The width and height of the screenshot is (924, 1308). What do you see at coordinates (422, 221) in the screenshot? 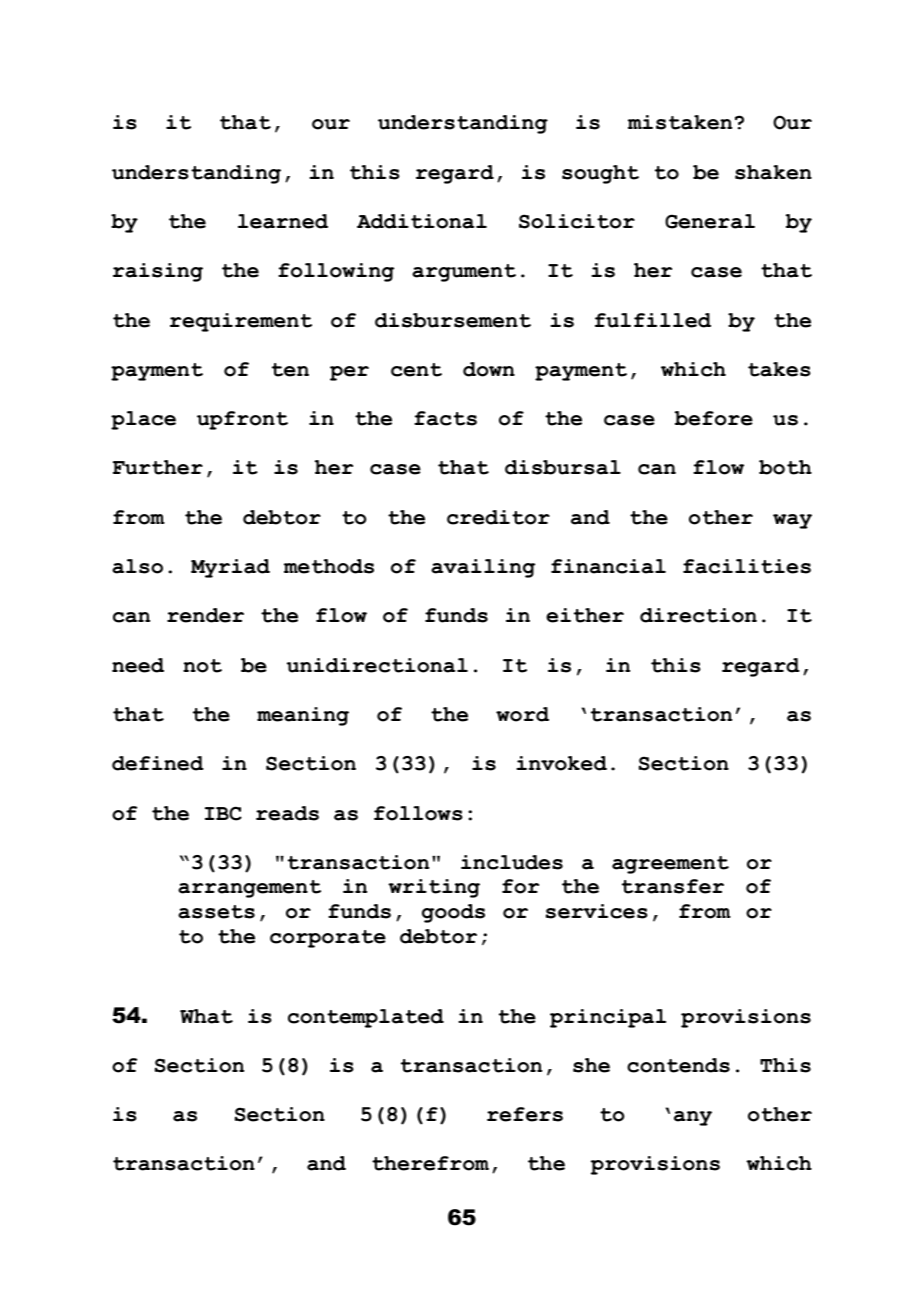
I see `Additional` at bounding box center [422, 221].
